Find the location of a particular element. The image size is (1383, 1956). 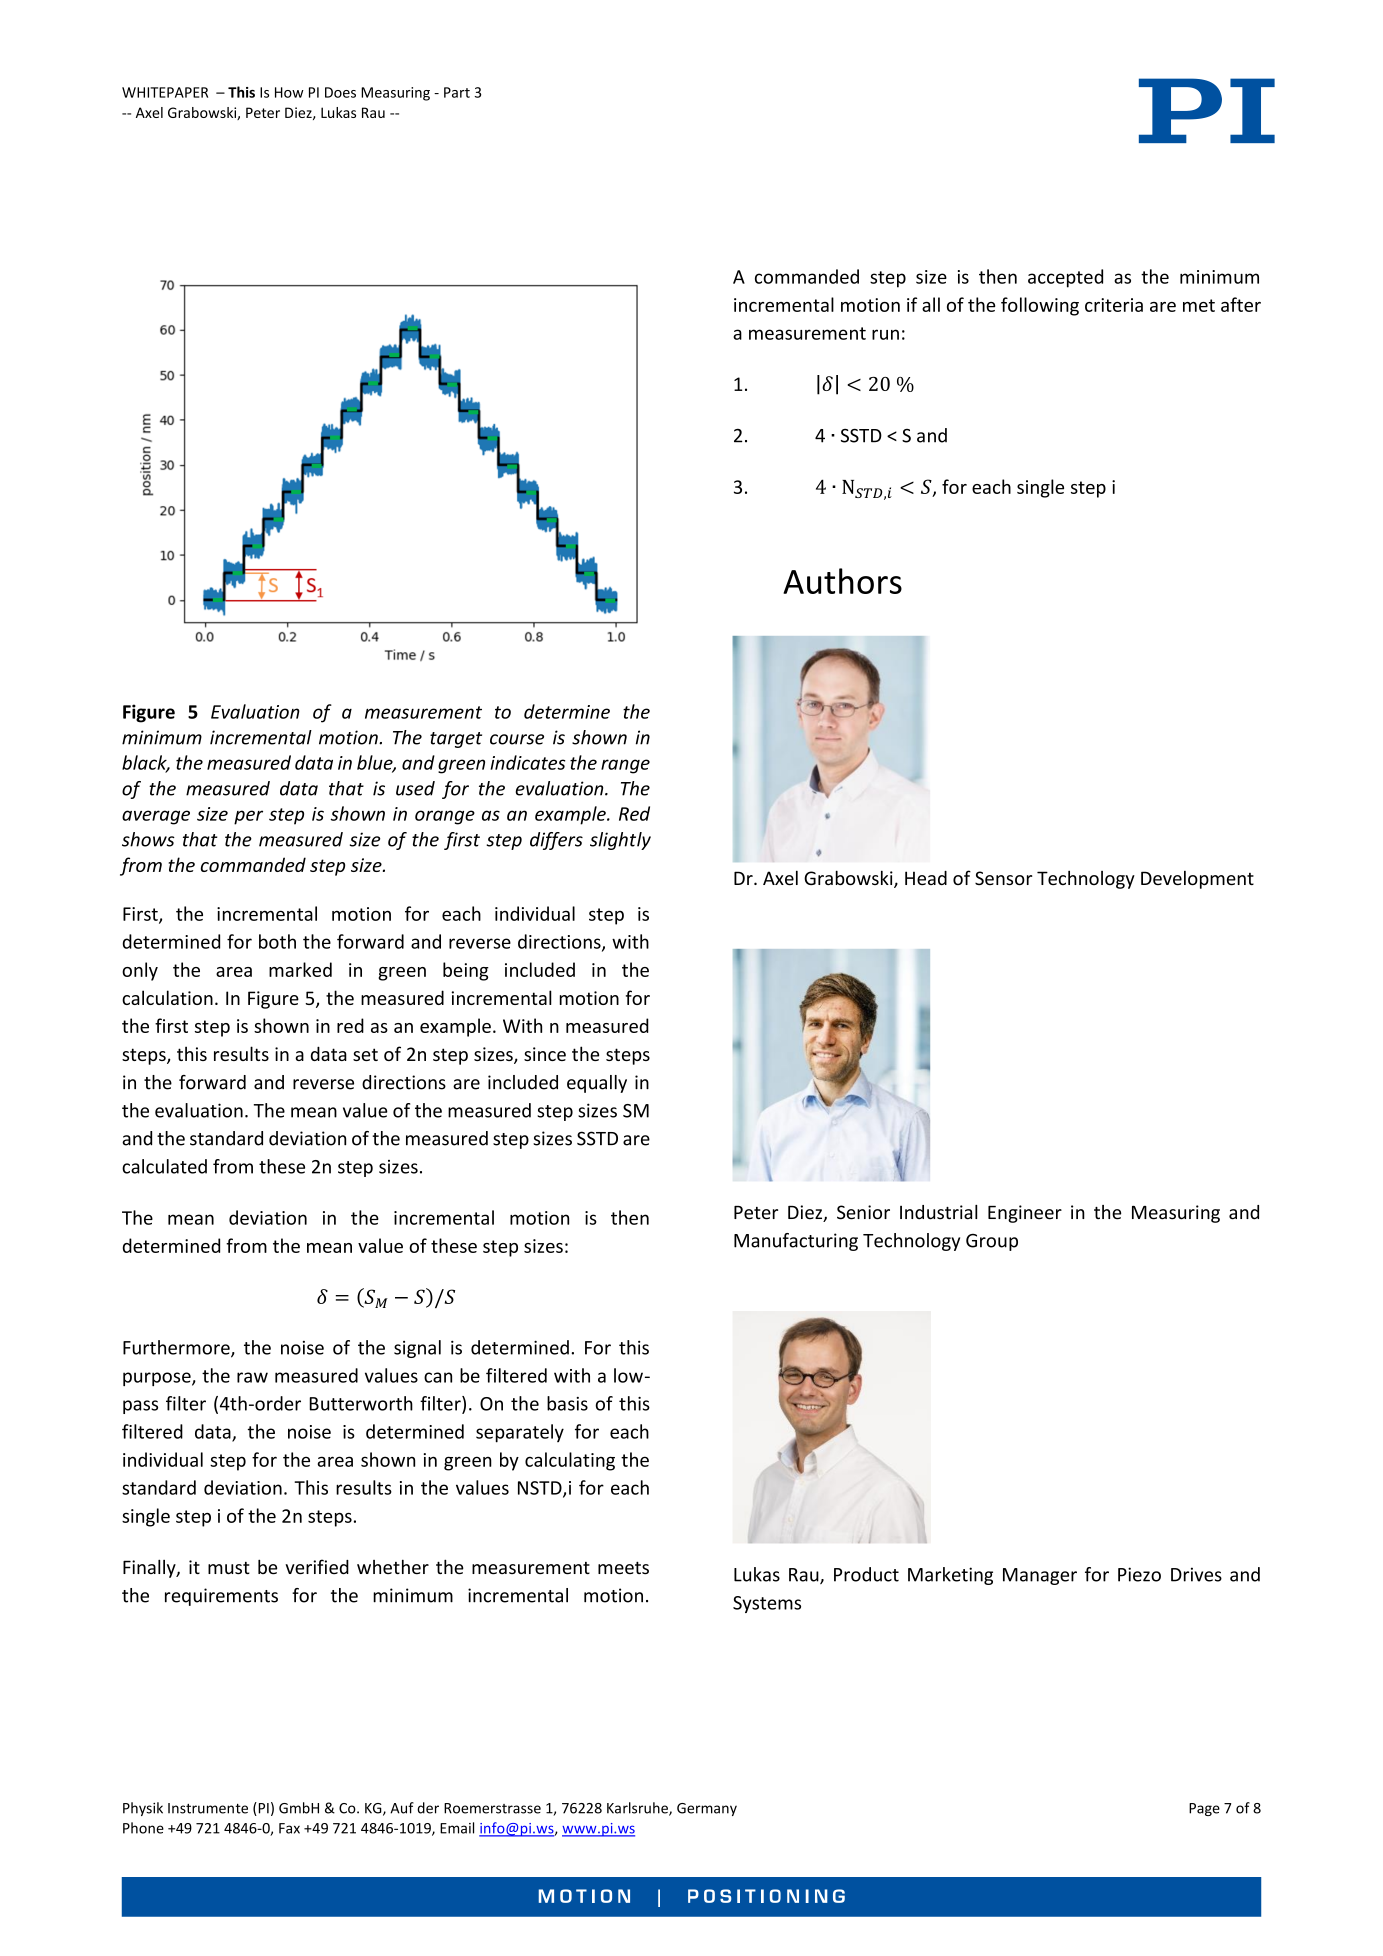

Group is located at coordinates (992, 1242).
